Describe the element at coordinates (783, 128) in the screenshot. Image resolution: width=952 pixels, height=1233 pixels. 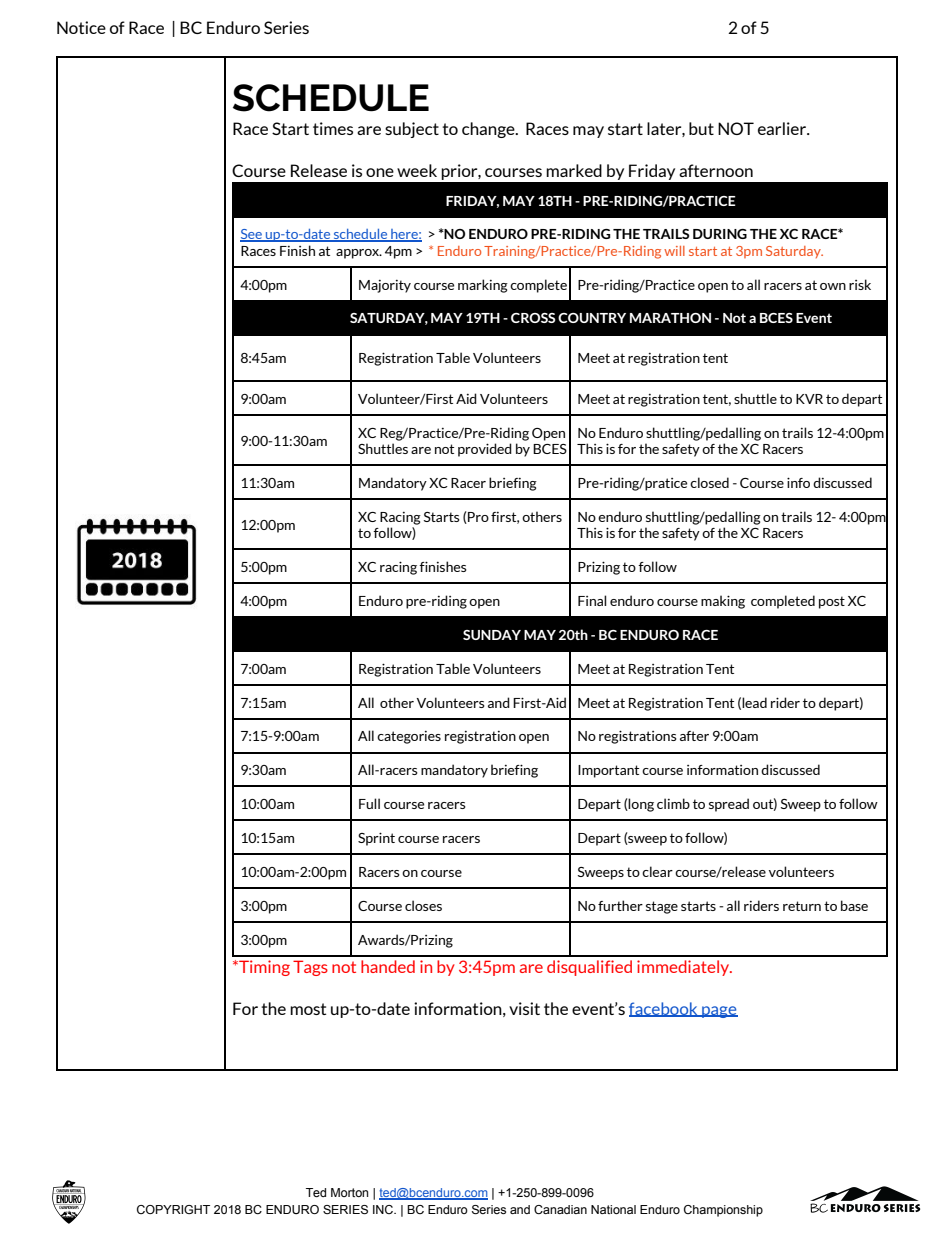
I see `earlier` at that location.
